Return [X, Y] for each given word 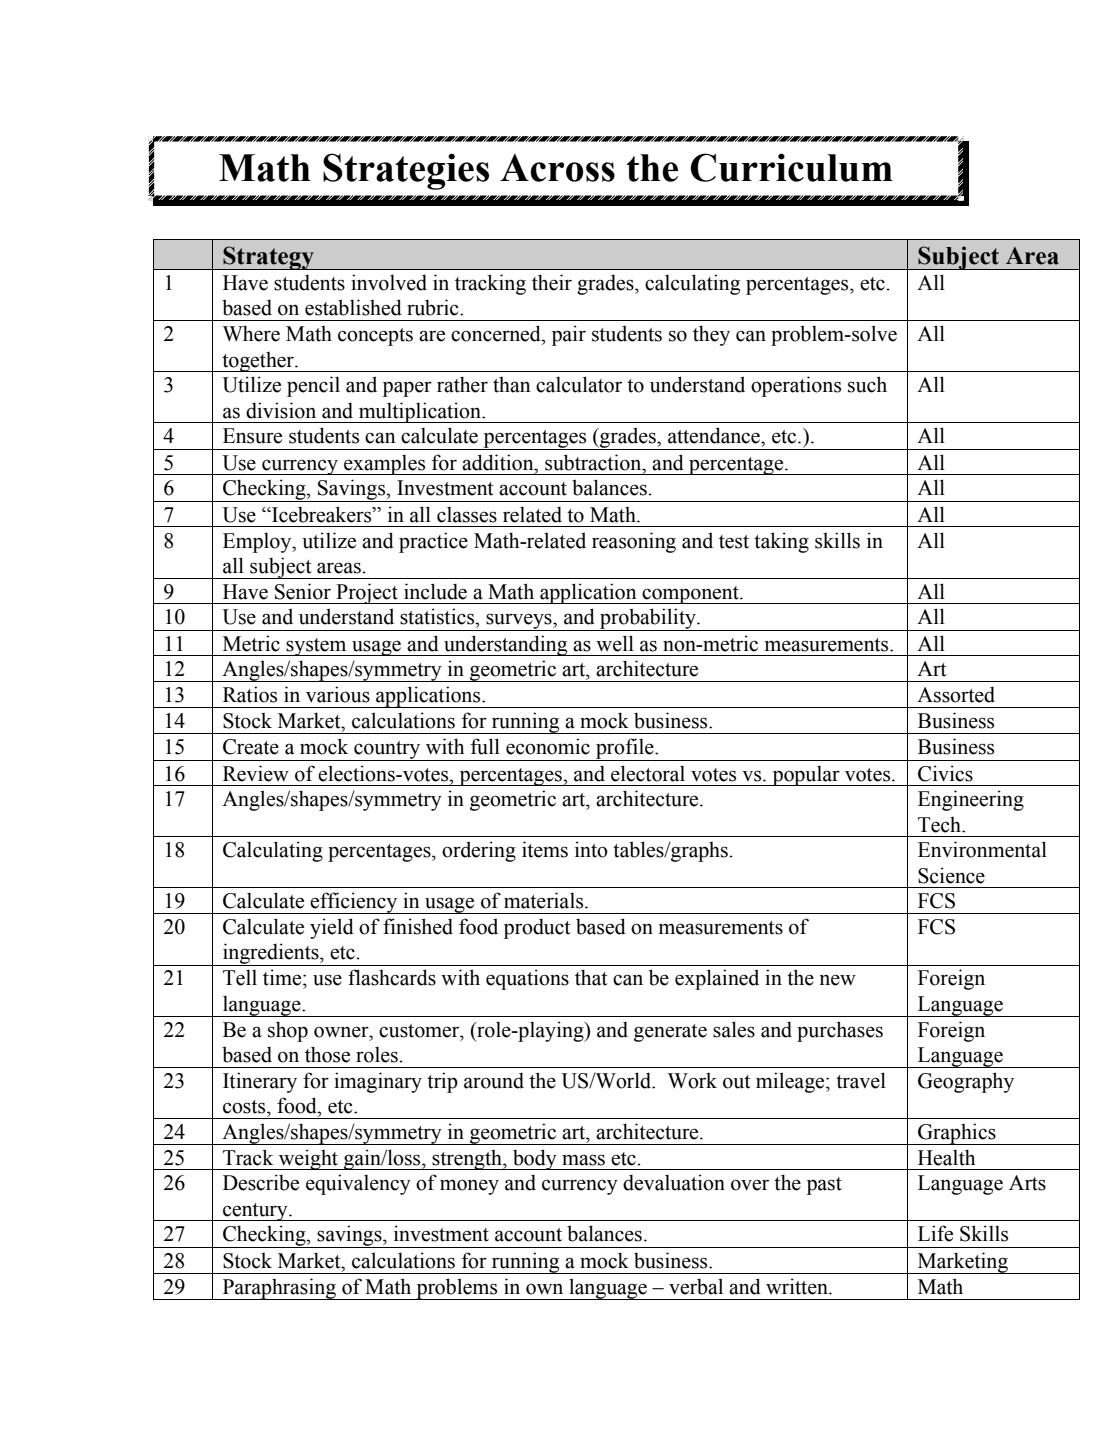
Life [935, 1233]
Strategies [406, 171]
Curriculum [791, 167]
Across [557, 168]
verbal [696, 1286]
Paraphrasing [279, 1289]
